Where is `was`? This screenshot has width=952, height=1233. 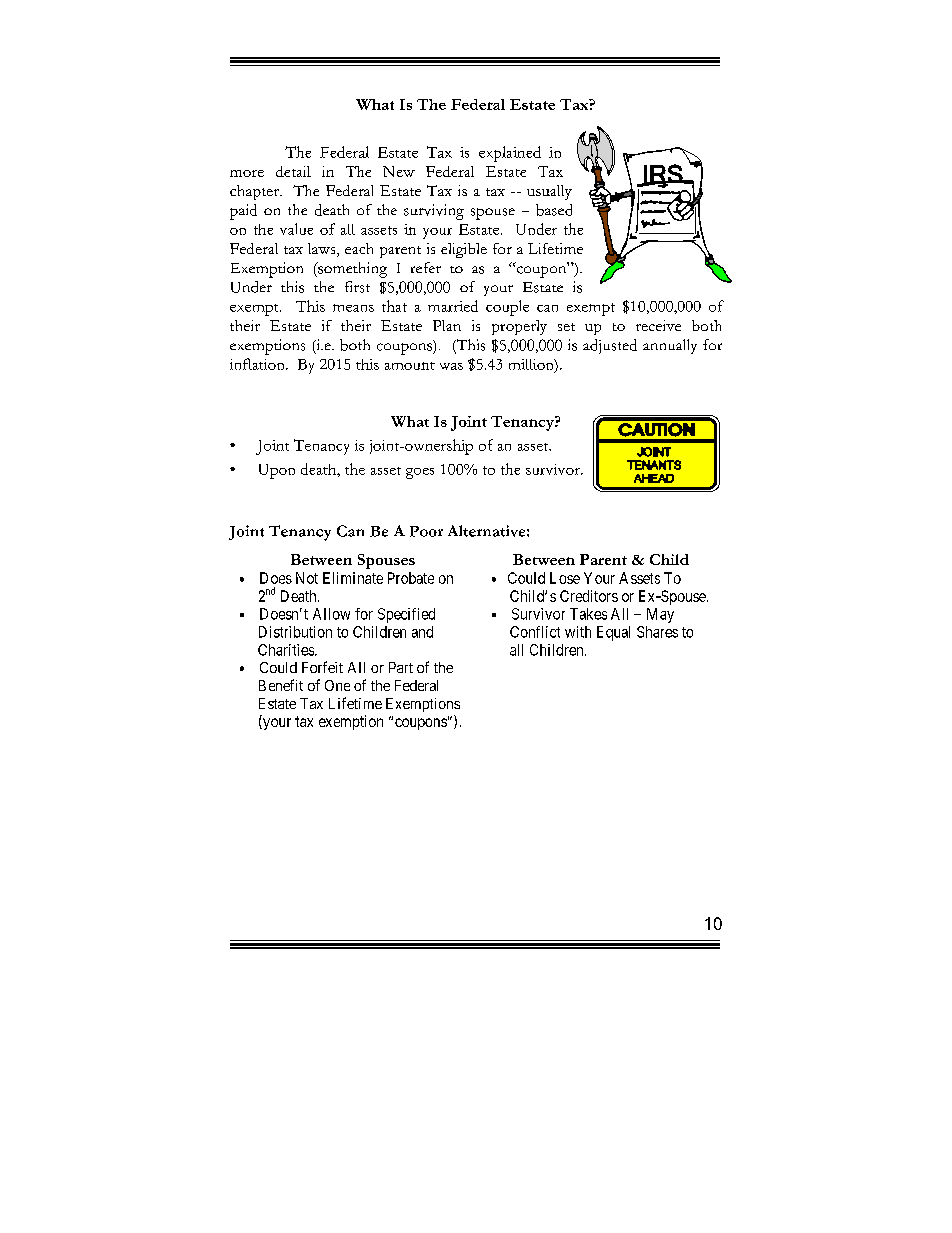 was is located at coordinates (451, 366).
